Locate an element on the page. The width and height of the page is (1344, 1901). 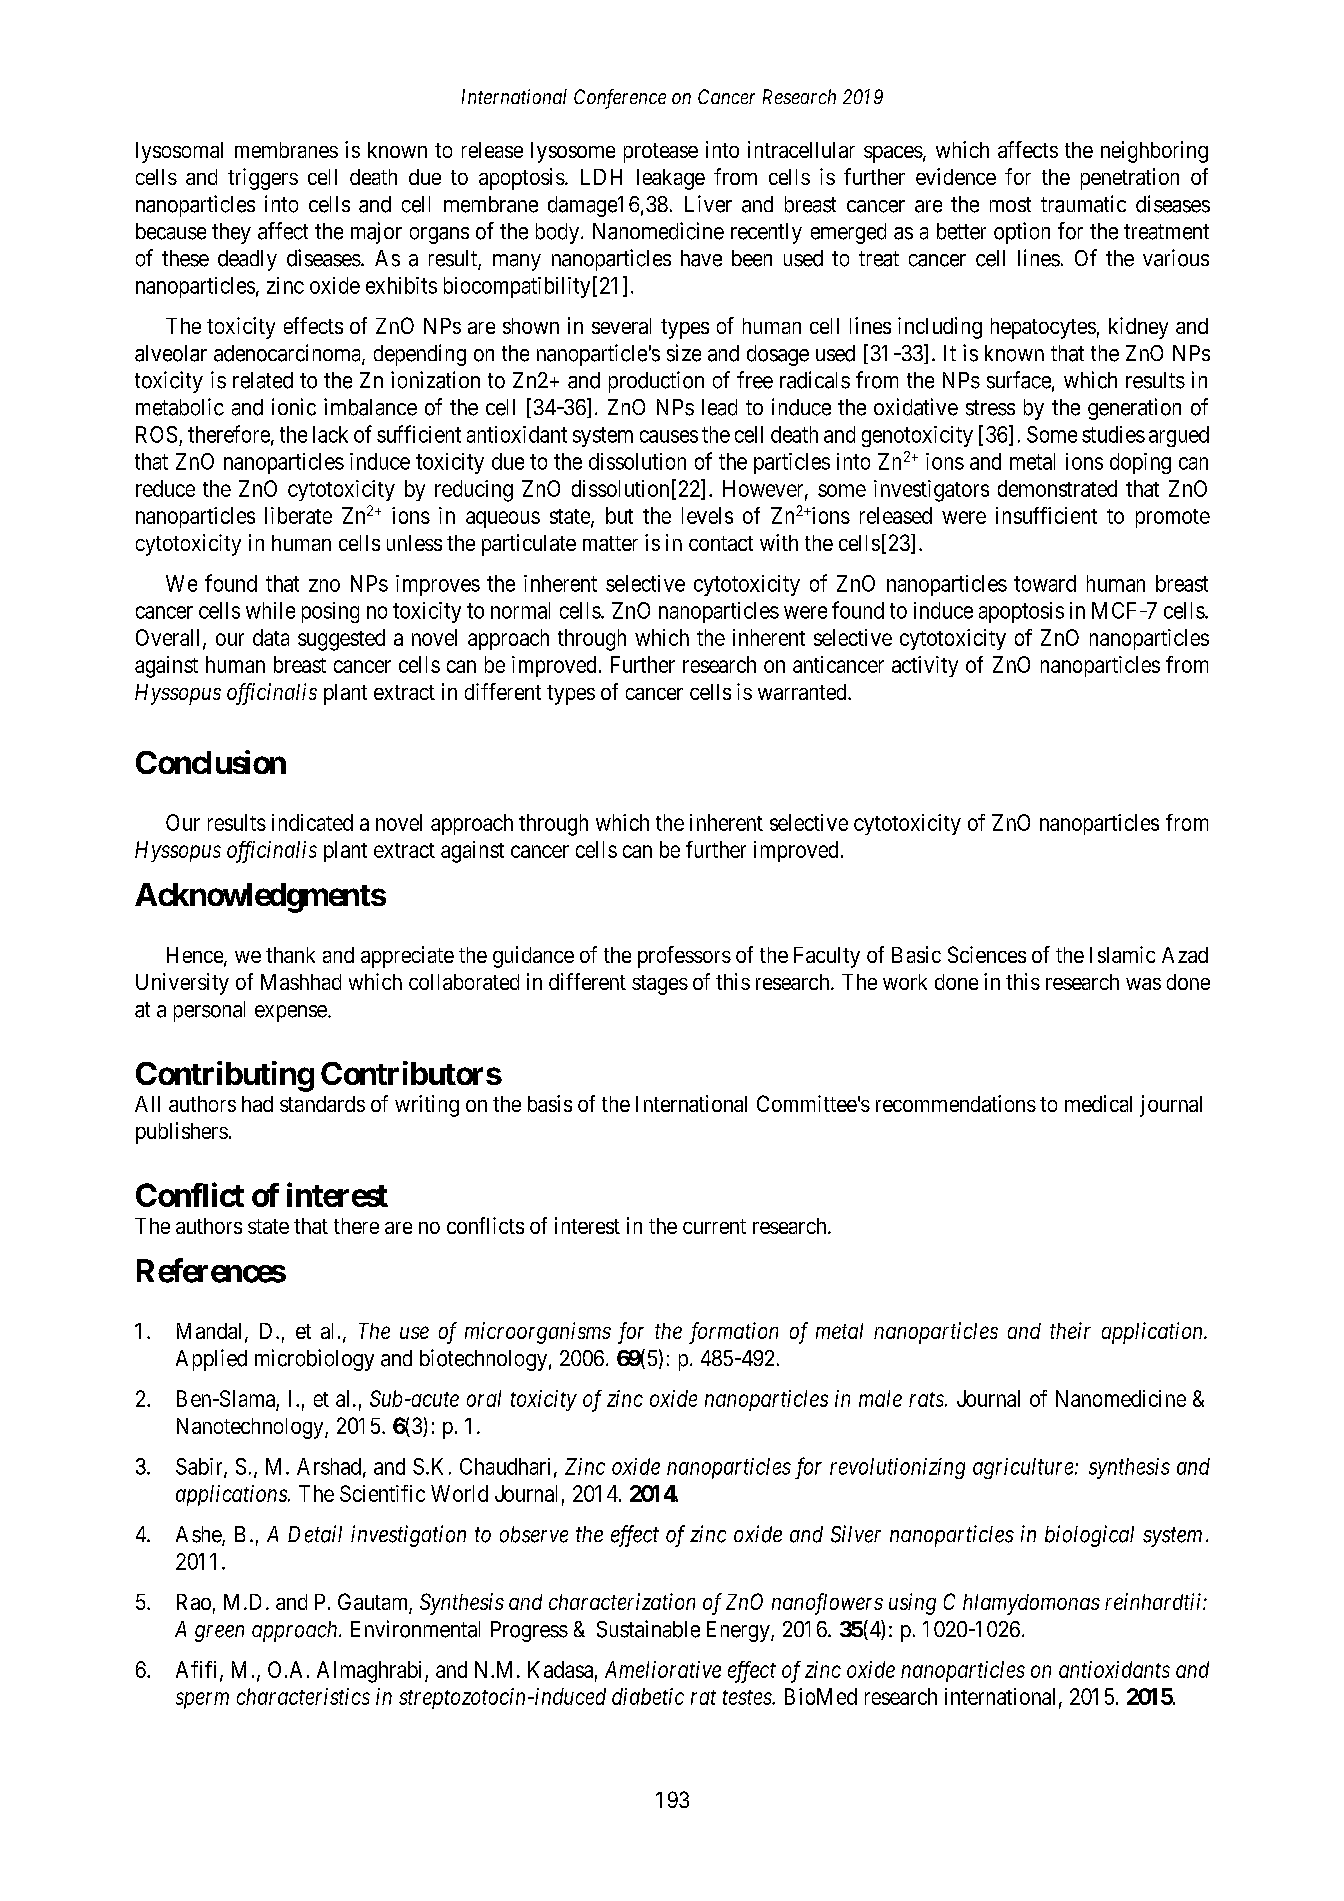
lysosomal is located at coordinates (179, 152).
